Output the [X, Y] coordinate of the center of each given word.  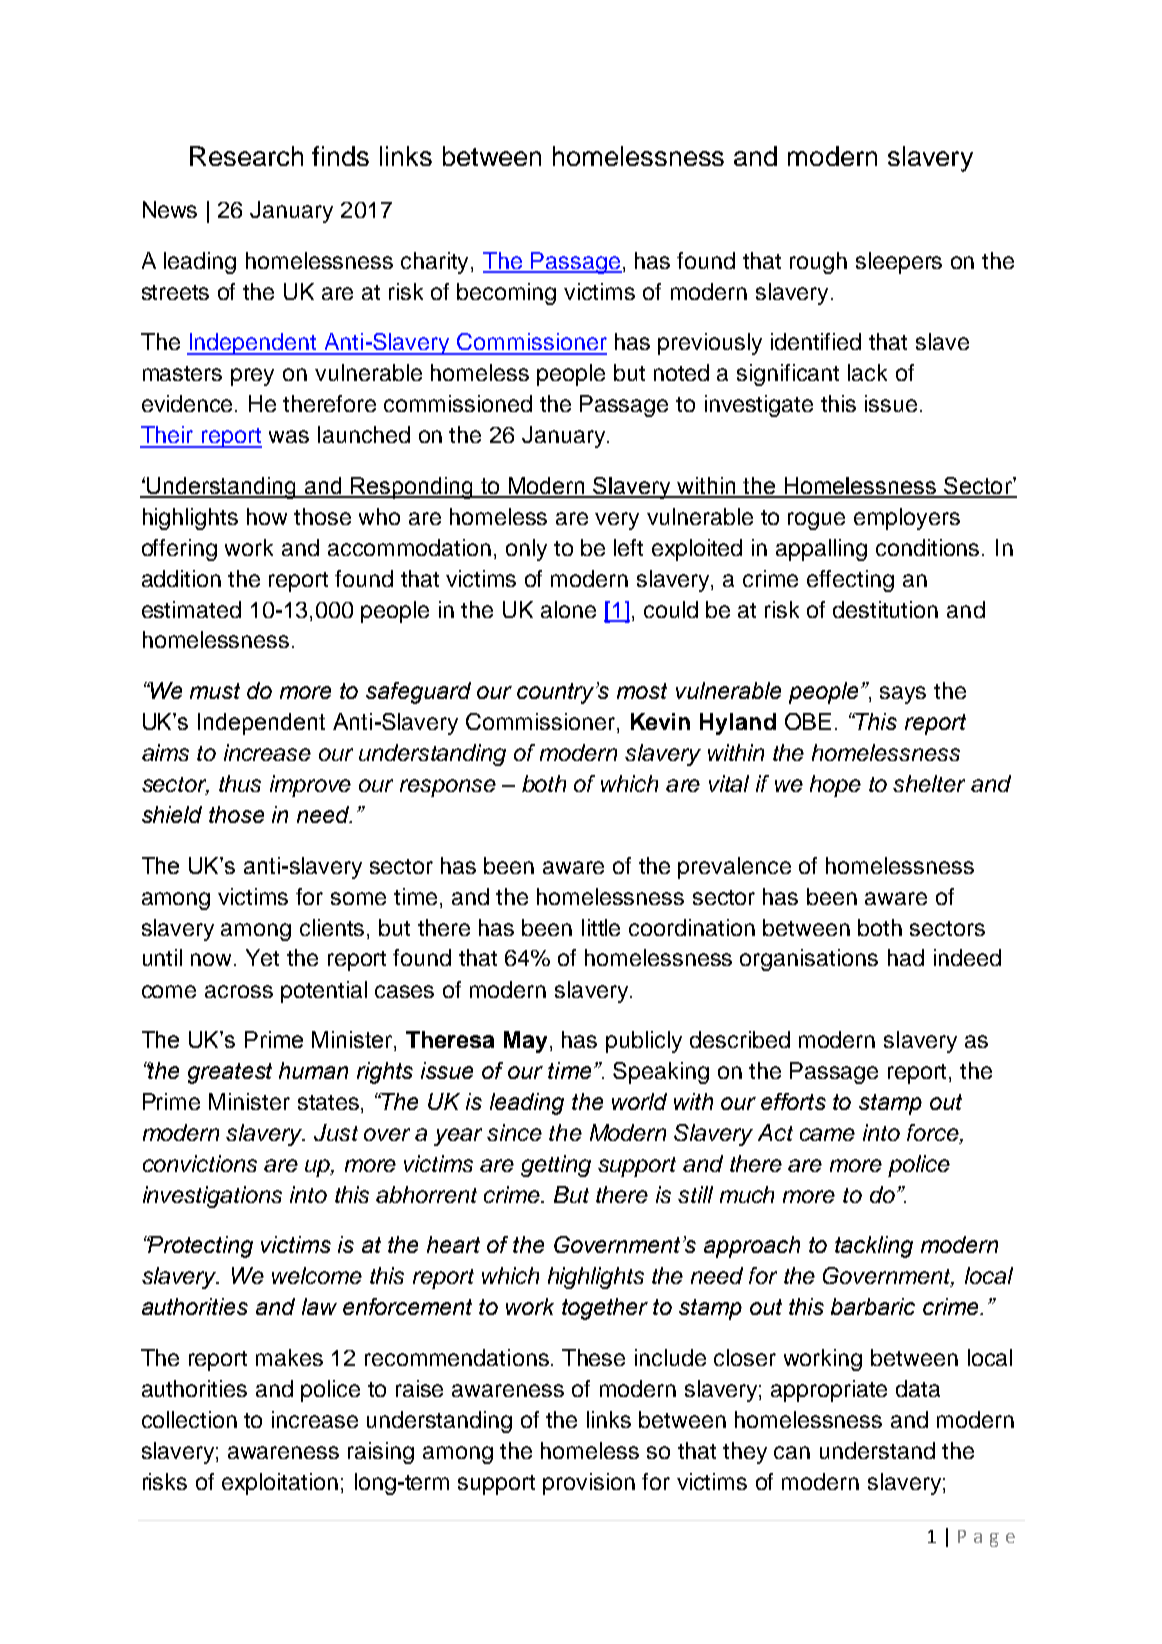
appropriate [829, 1391]
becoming [506, 294]
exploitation [280, 1484]
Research [246, 156]
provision [589, 1484]
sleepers [899, 263]
